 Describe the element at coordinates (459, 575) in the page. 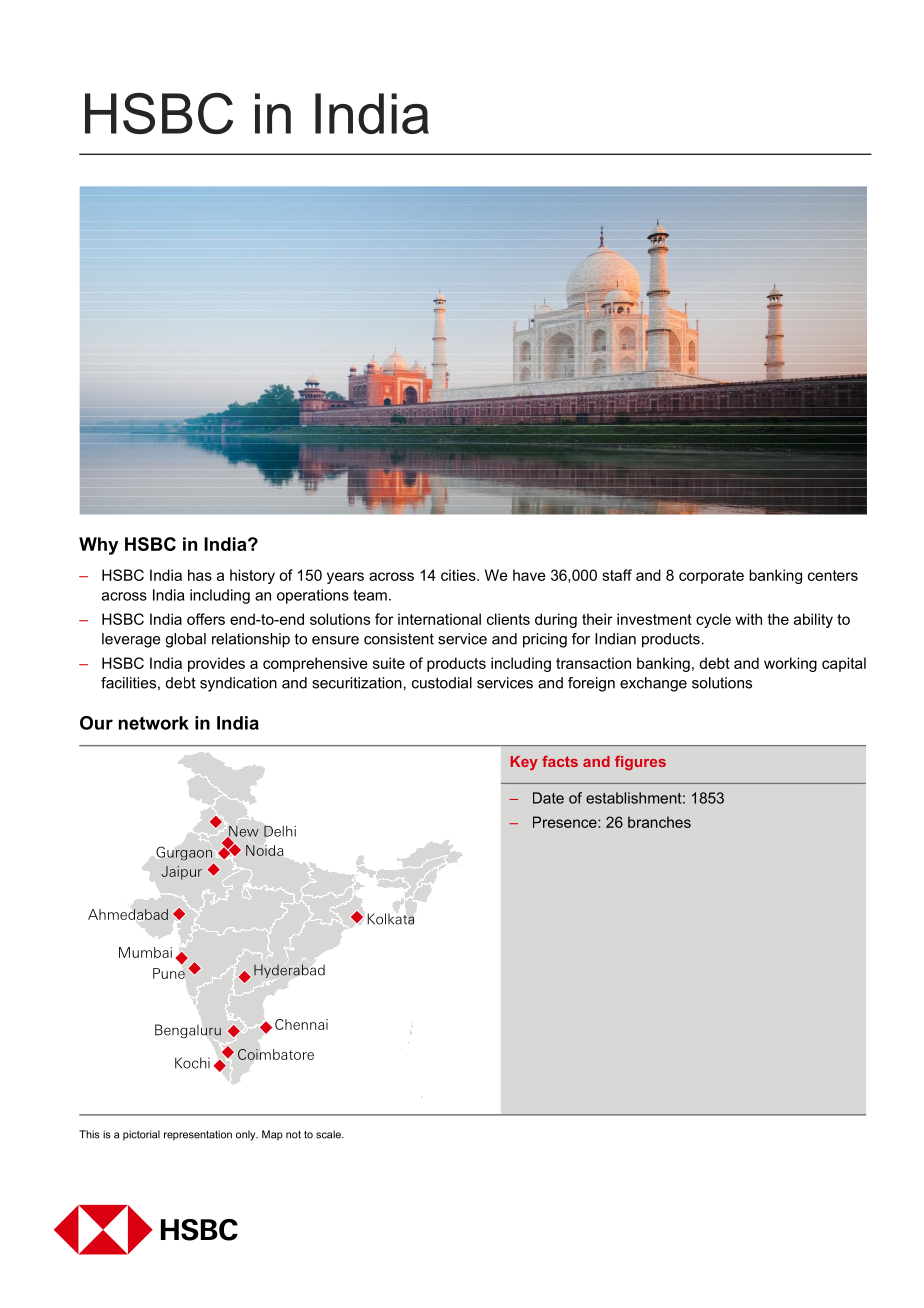

I see `cities` at that location.
